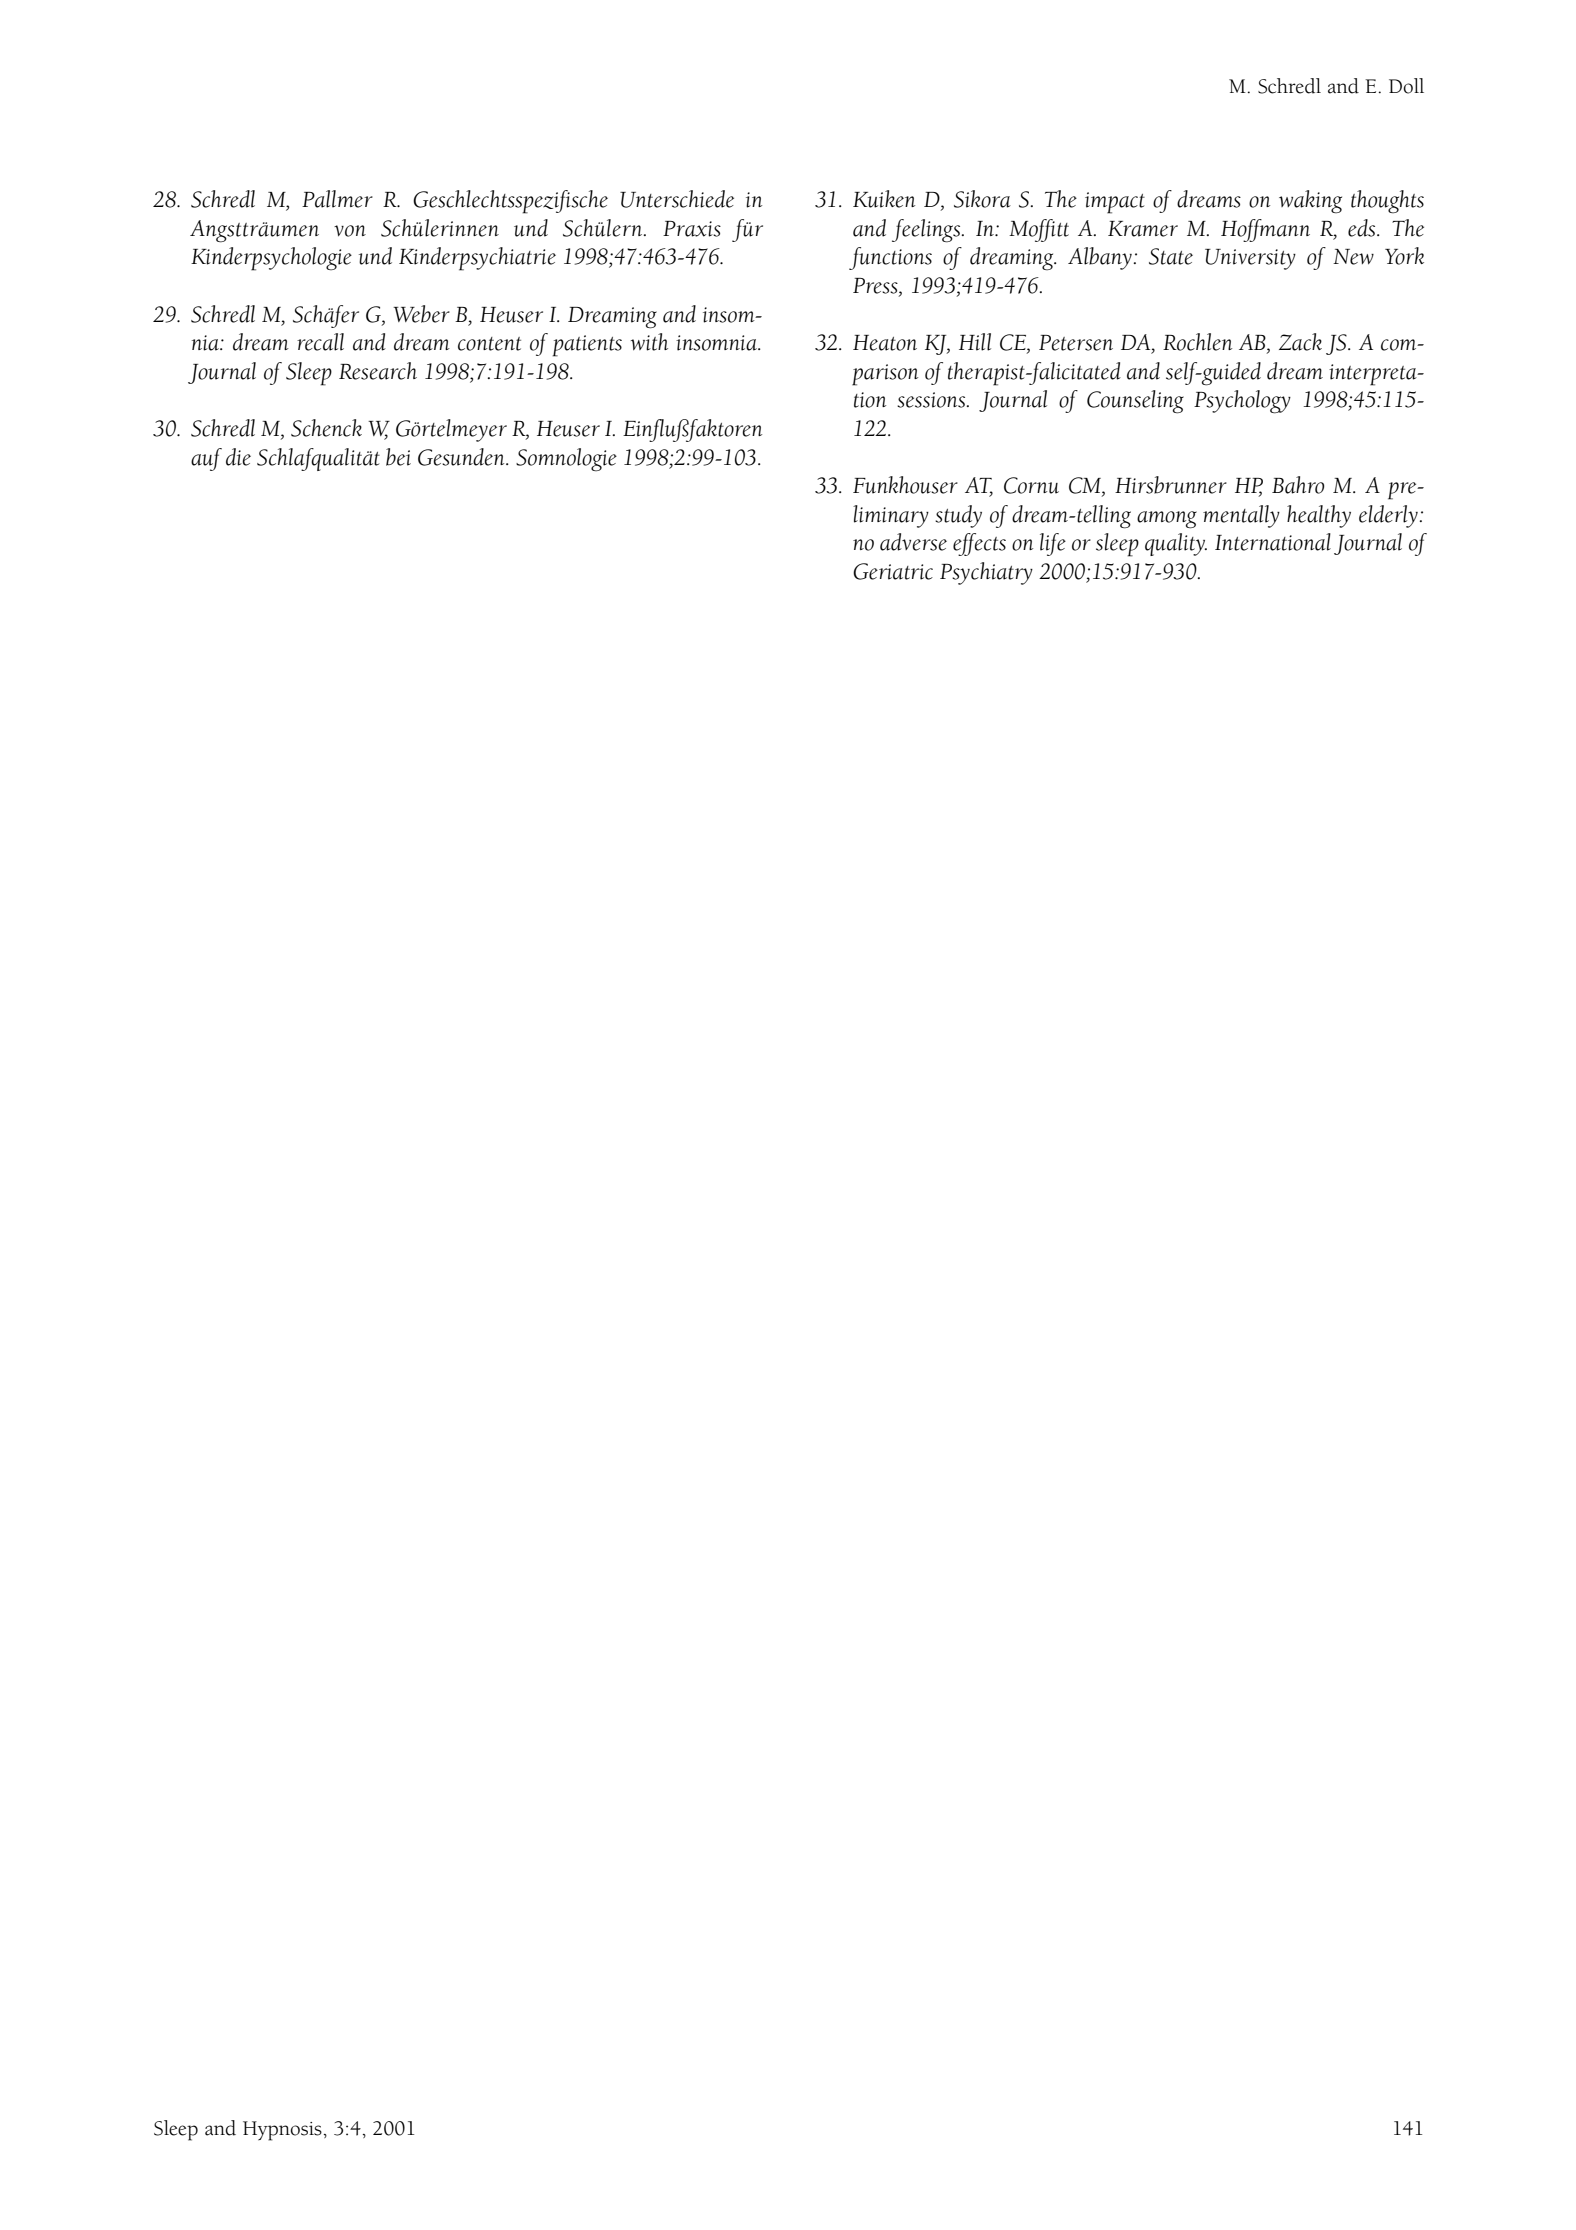 The image size is (1576, 2230). I want to click on Hypnosis, so click(282, 2131).
